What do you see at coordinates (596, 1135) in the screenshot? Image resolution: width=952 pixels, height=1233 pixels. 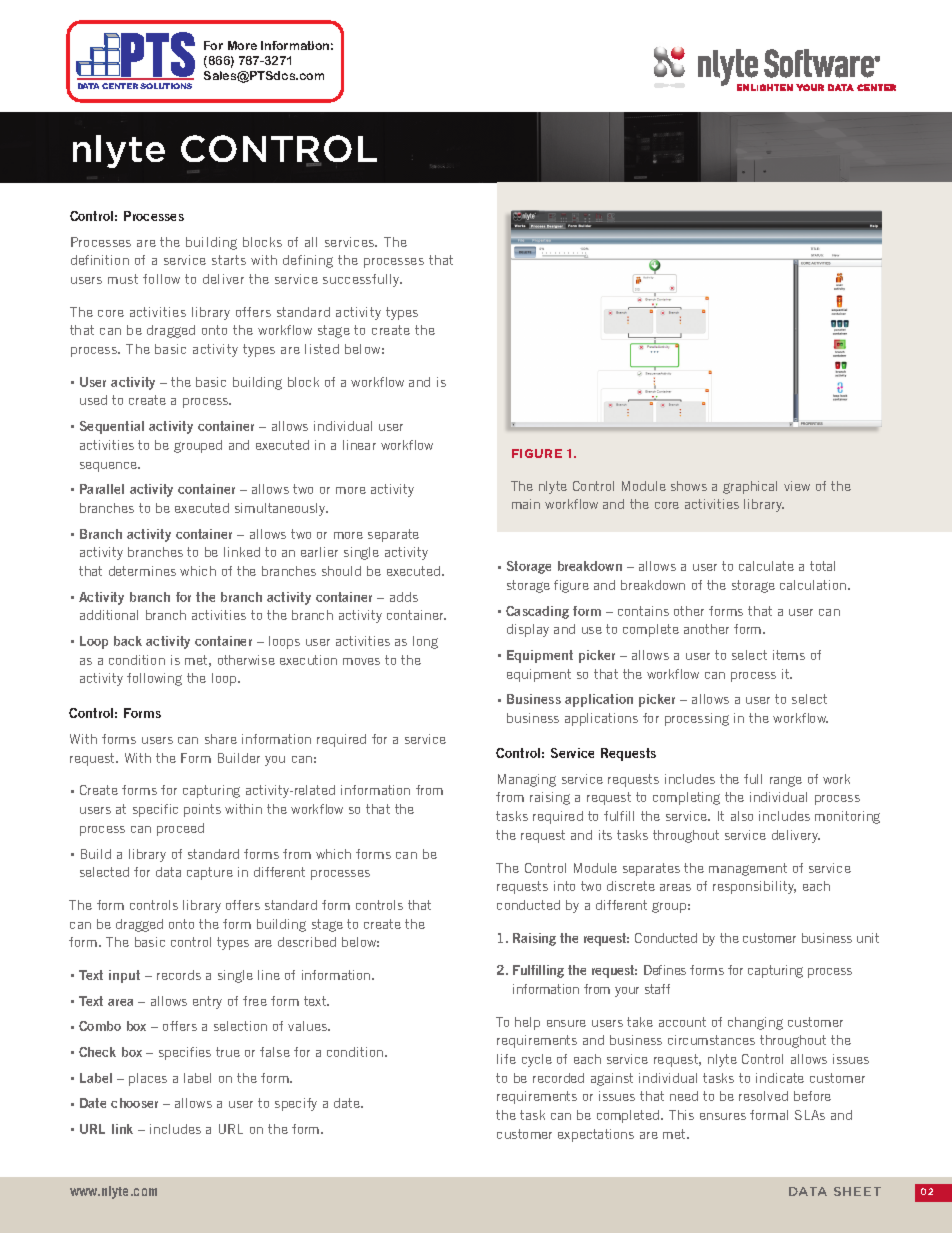 I see `expectations` at bounding box center [596, 1135].
